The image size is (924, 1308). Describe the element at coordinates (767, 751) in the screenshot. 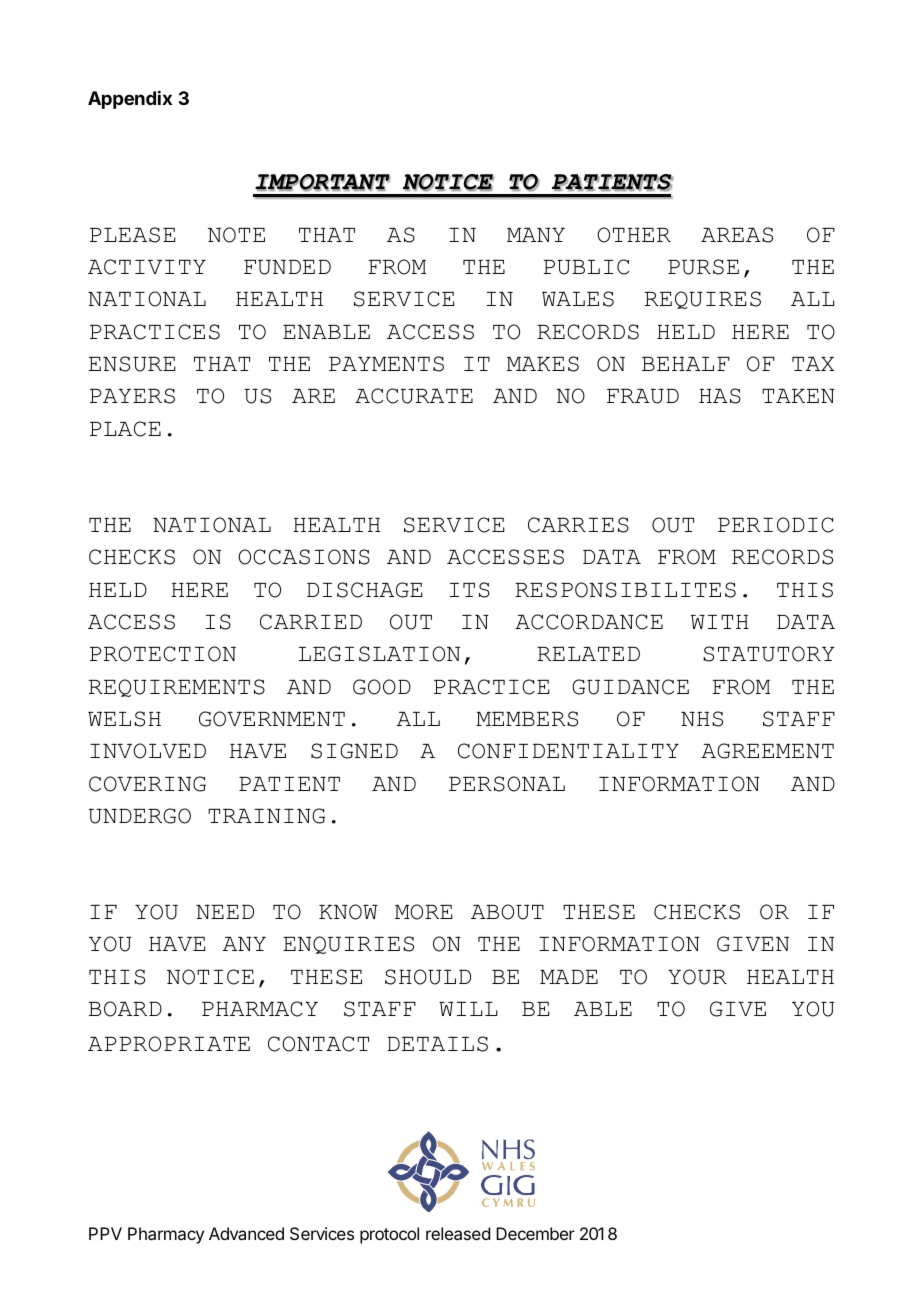

I see `AGREEMENT` at that location.
